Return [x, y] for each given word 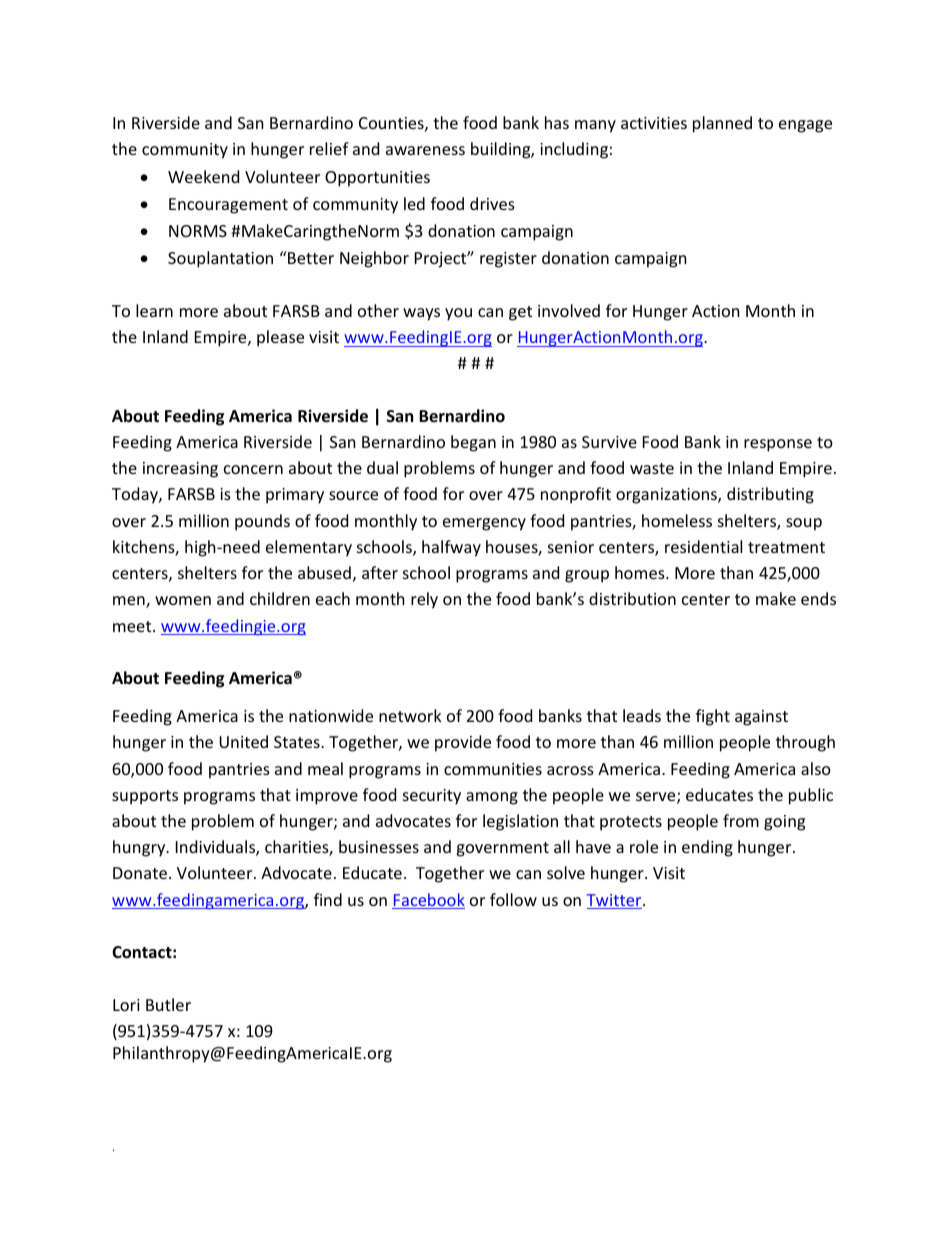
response [778, 445]
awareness [425, 150]
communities [493, 769]
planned [722, 124]
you [458, 314]
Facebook [428, 901]
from [741, 820]
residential [703, 546]
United [243, 741]
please [280, 338]
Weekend [203, 176]
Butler [168, 1004]
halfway [451, 548]
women [183, 600]
